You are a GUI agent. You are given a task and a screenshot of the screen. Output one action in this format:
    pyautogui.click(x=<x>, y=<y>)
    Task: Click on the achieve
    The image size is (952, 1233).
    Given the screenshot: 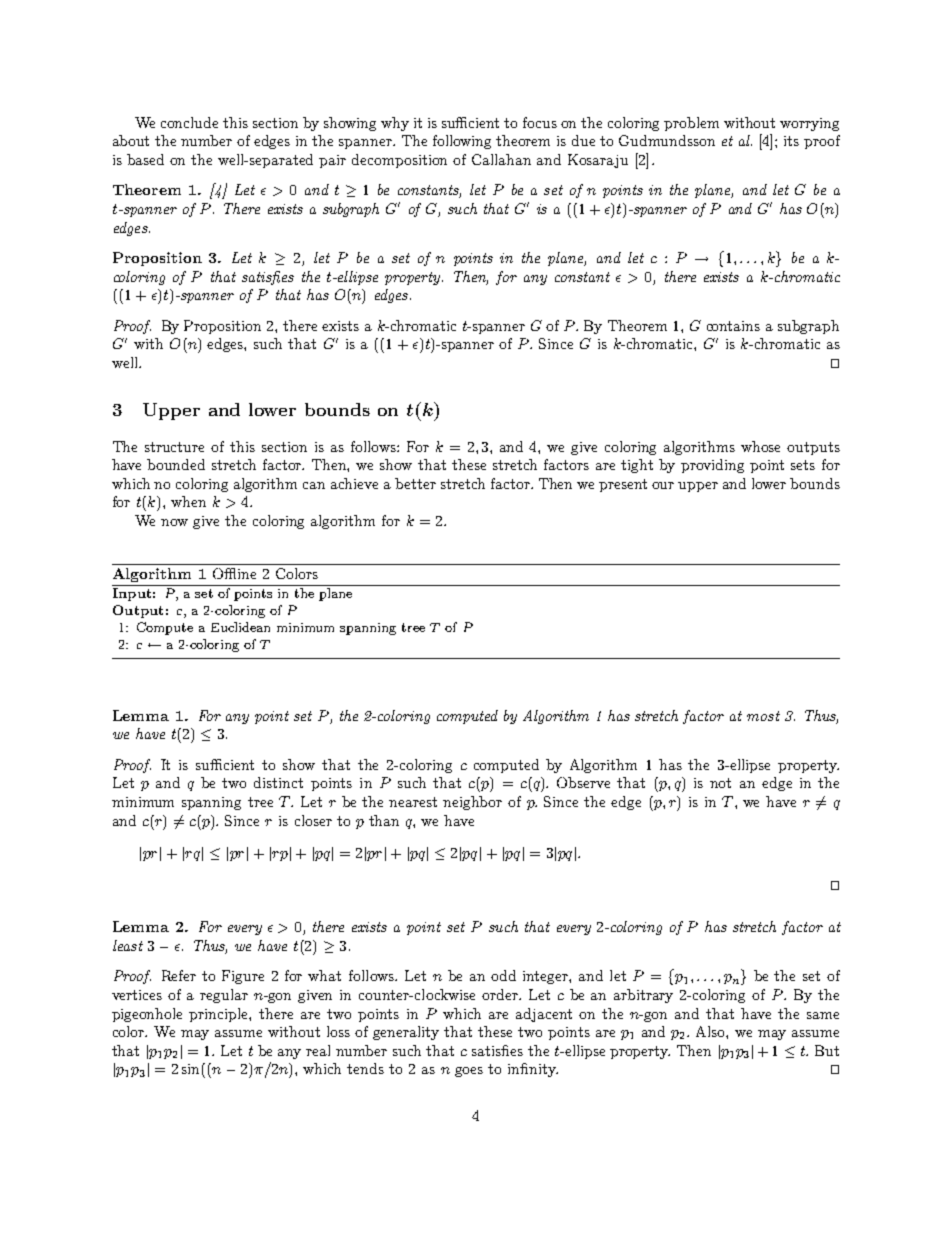 What is the action you would take?
    pyautogui.click(x=354, y=483)
